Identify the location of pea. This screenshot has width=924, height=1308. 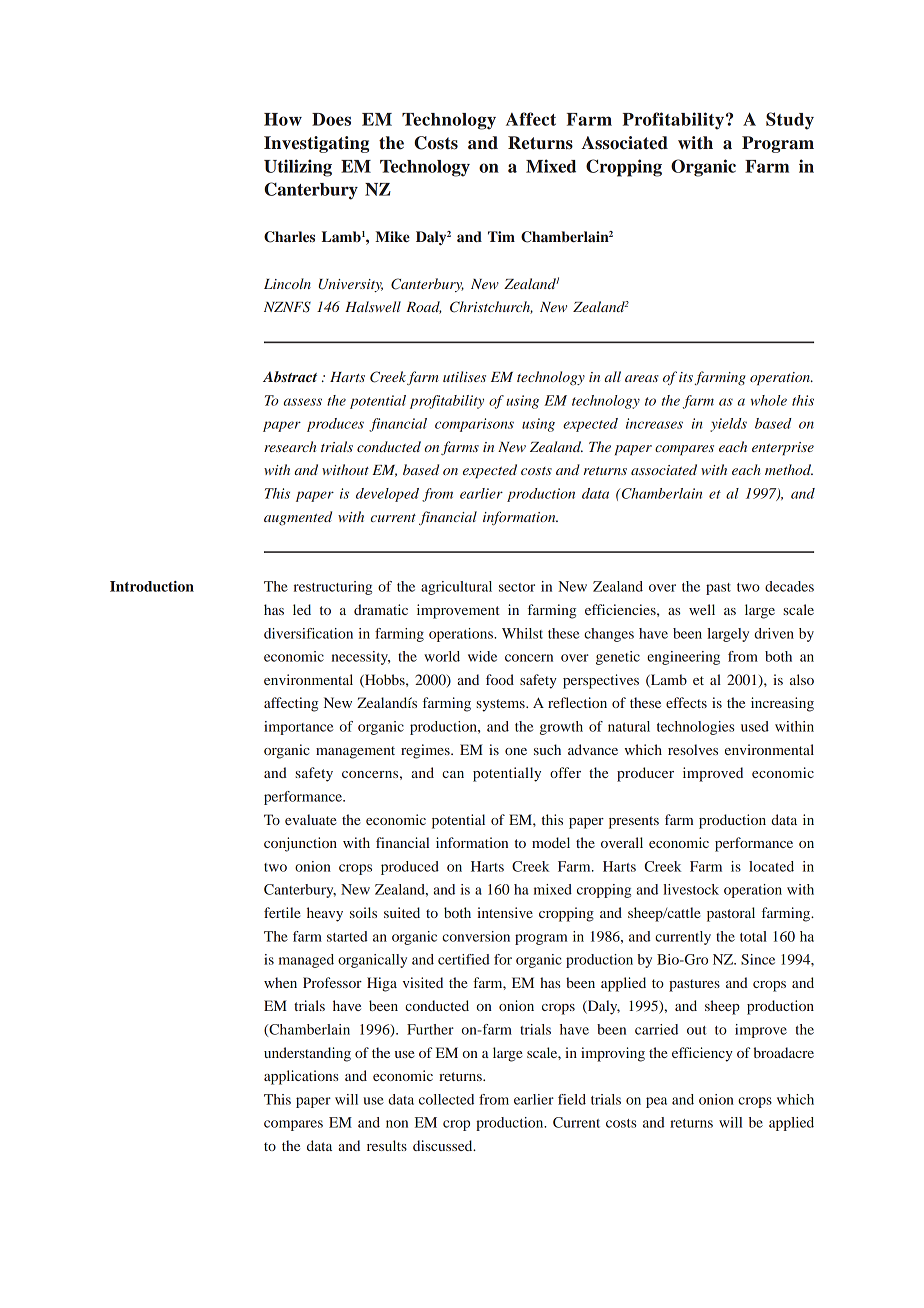
(656, 1102).
